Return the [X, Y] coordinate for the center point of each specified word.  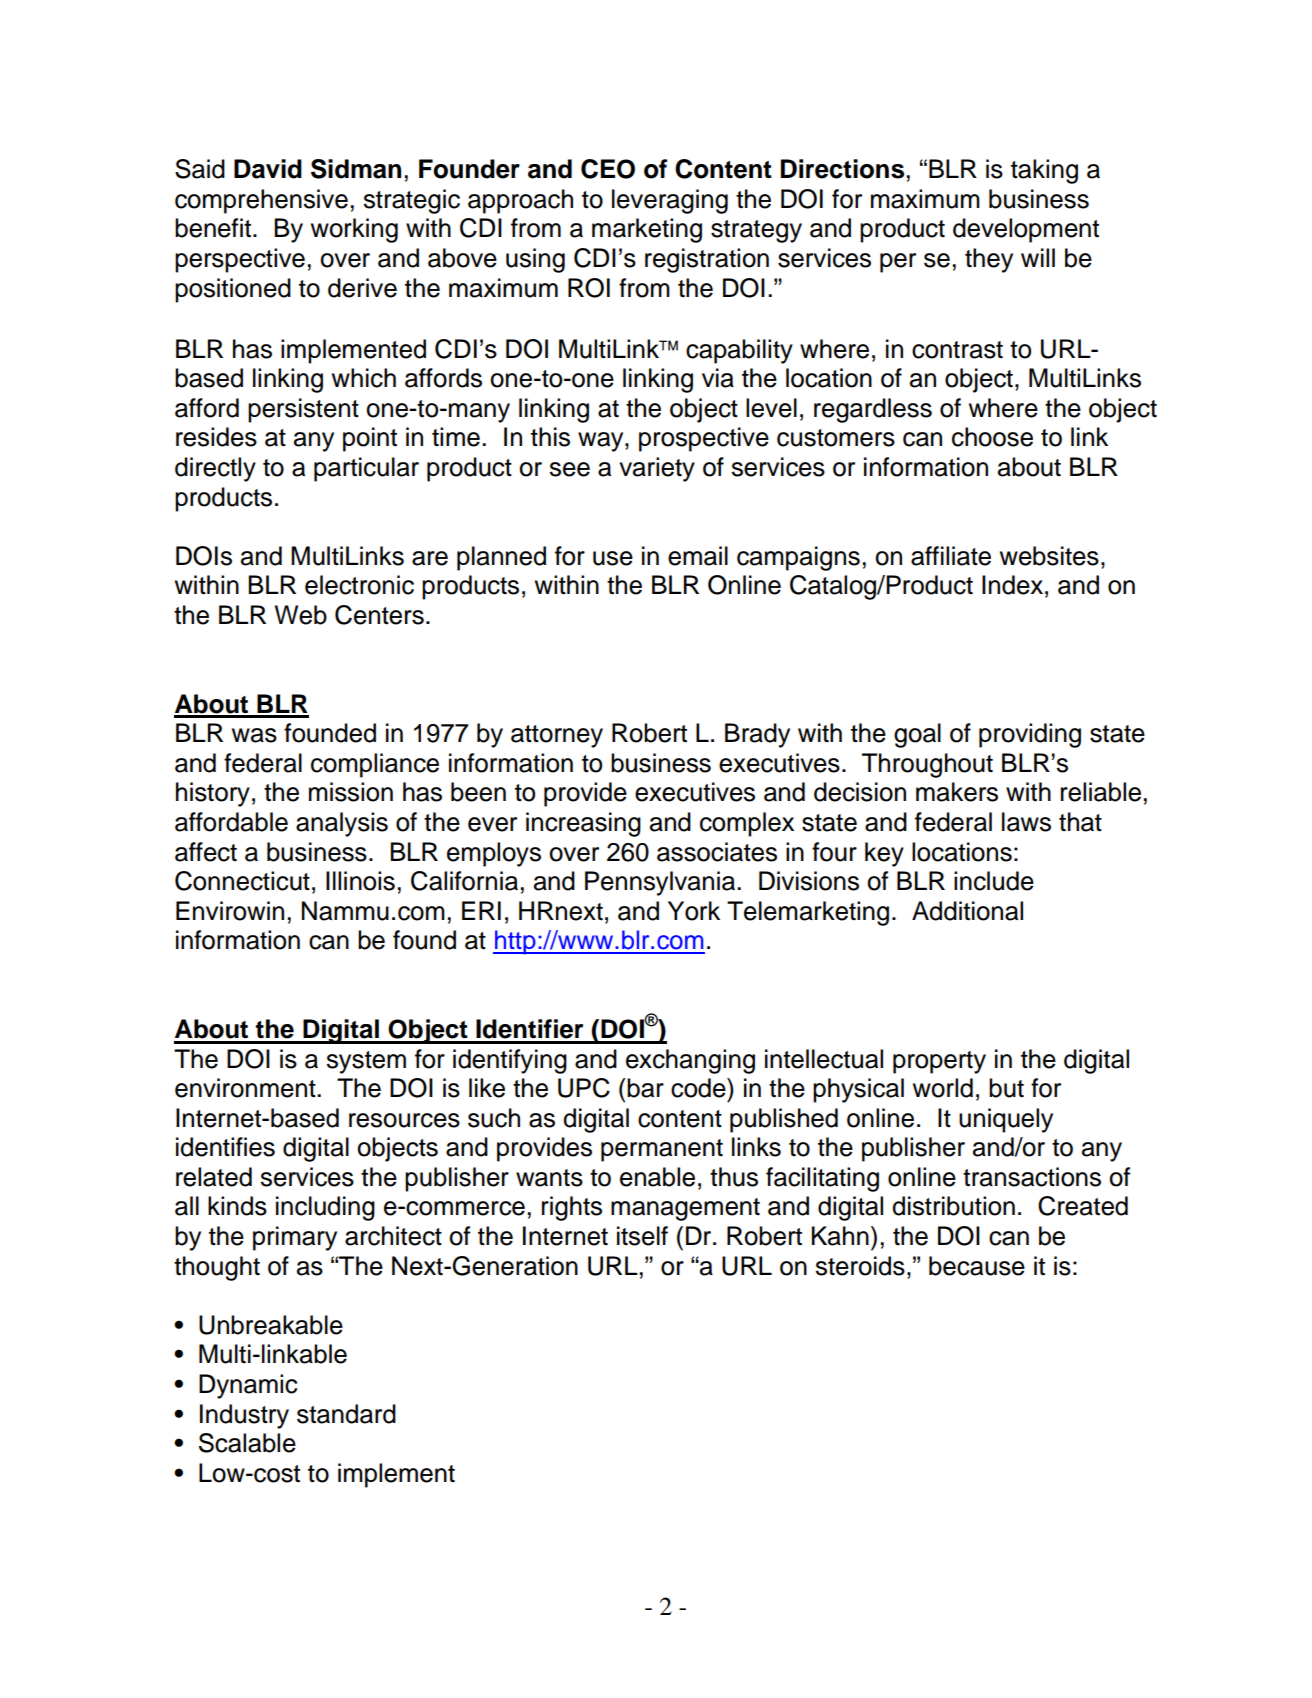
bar [645, 1088]
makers [957, 792]
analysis [342, 824]
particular [366, 469]
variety [657, 469]
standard [346, 1414]
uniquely [1006, 1120]
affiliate [951, 556]
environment [246, 1088]
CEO [608, 169]
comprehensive [261, 201]
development [1026, 230]
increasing [583, 824]
